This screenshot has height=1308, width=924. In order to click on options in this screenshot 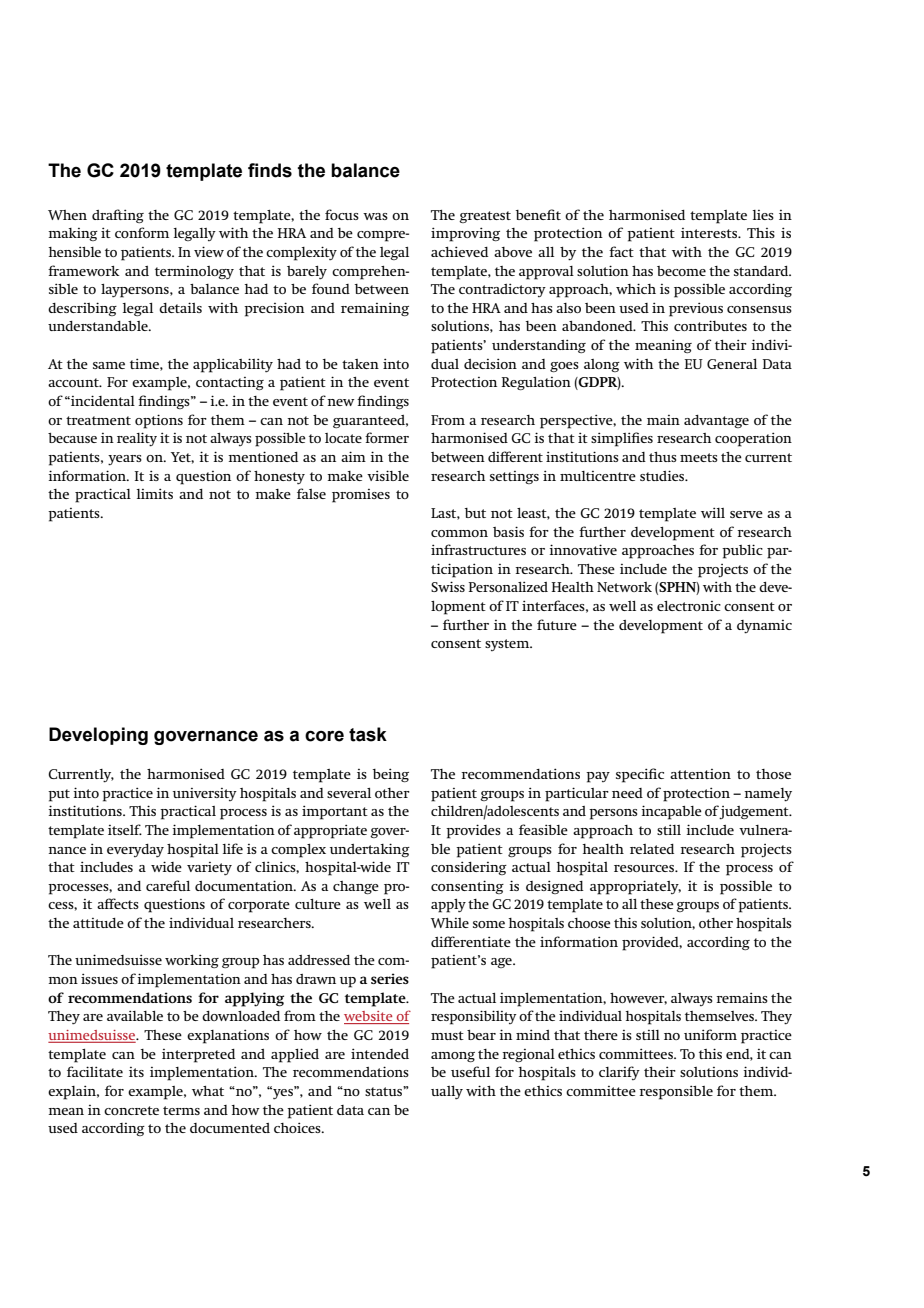, I will do `click(159, 421)`.
